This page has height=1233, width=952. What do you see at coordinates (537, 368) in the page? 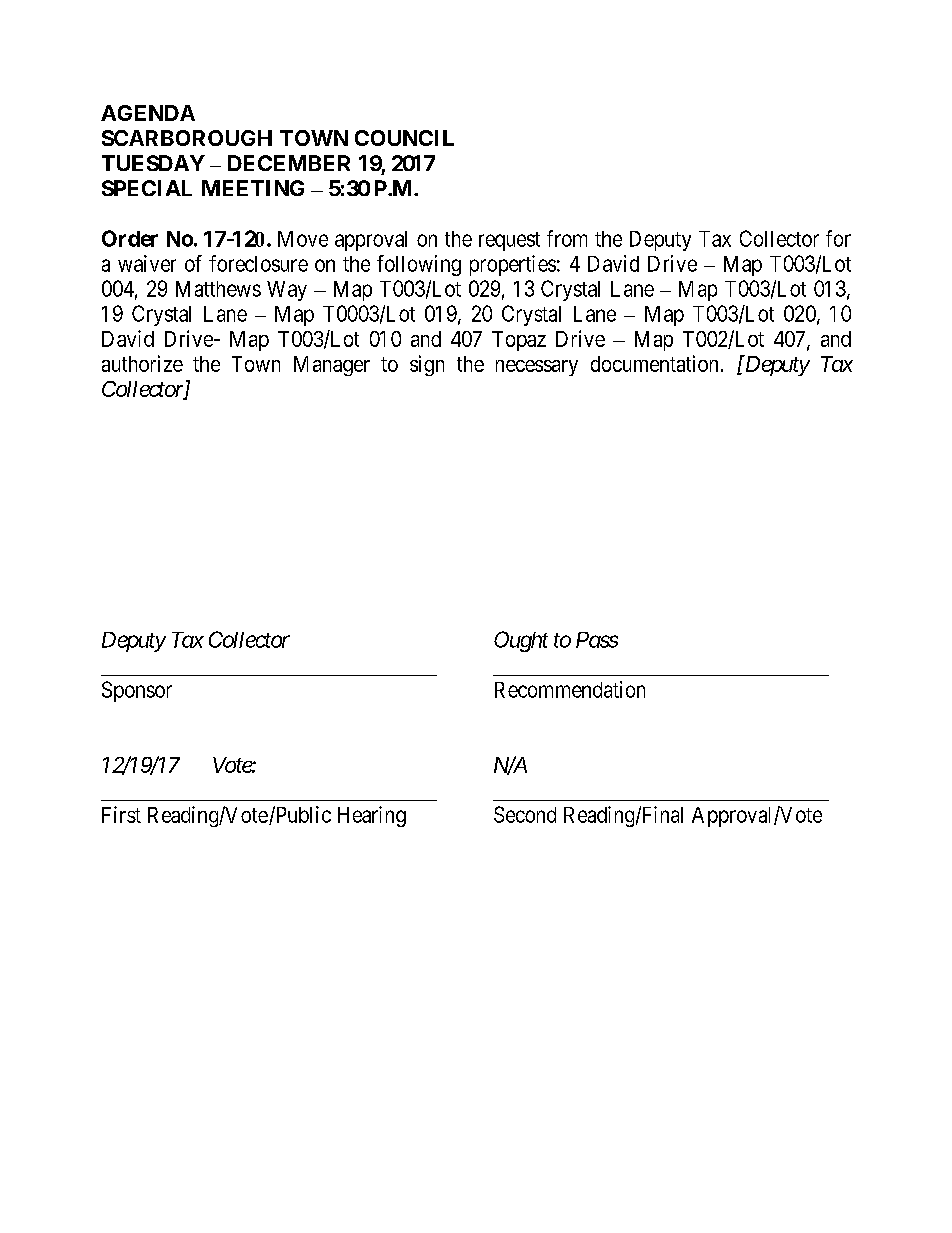
I see `necessary` at bounding box center [537, 368].
